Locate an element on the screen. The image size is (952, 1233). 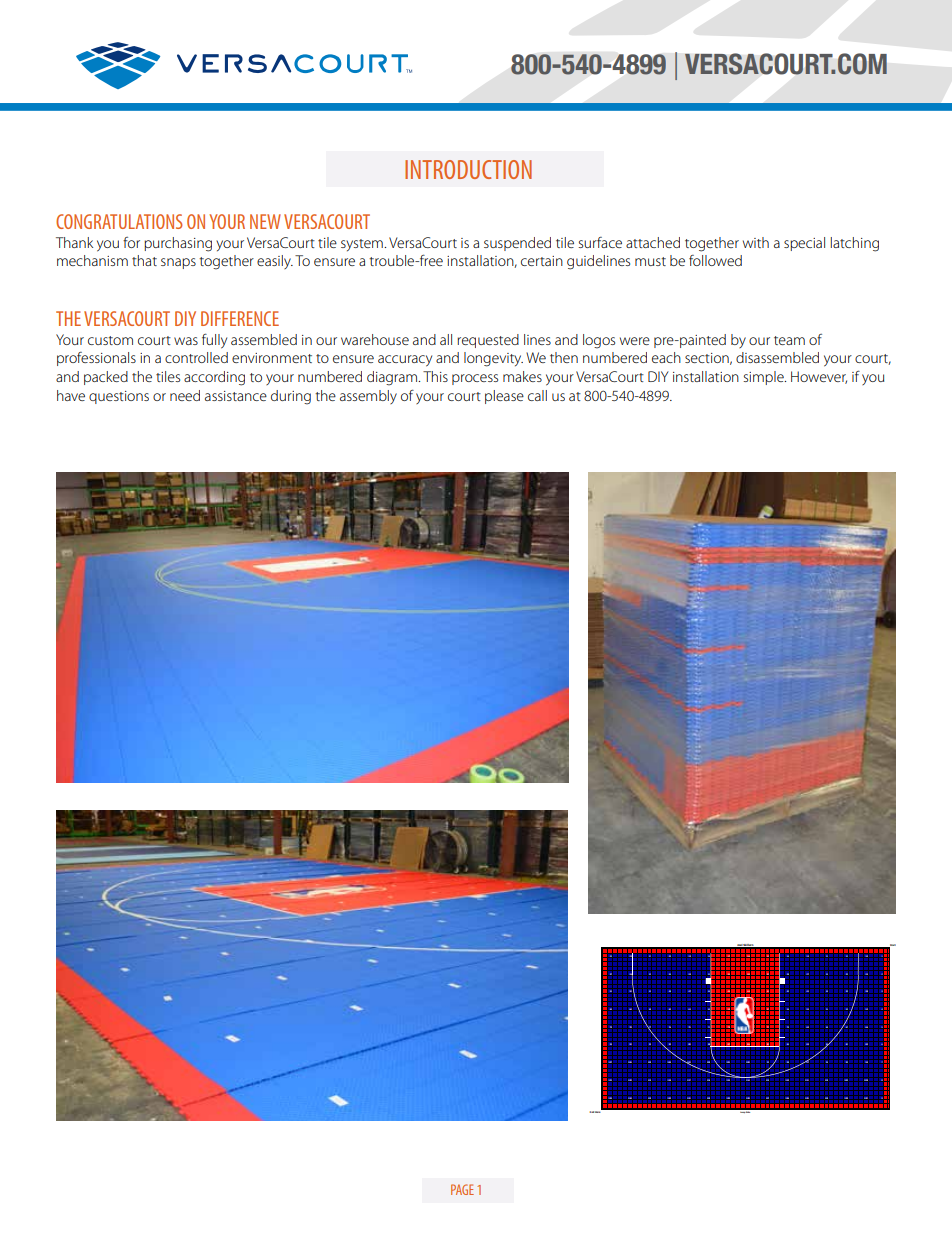
questions is located at coordinates (119, 397).
